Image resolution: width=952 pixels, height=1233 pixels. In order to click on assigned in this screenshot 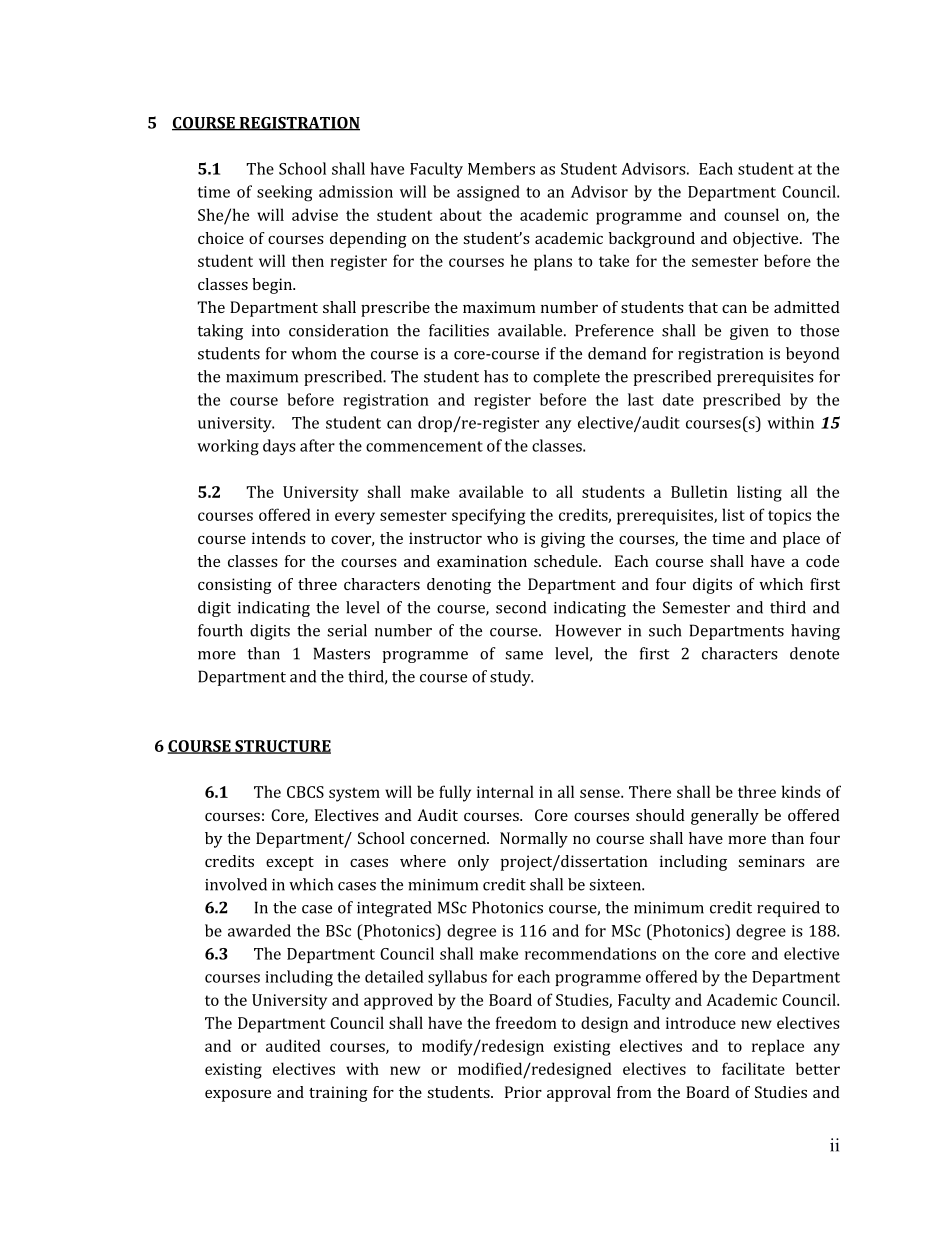, I will do `click(488, 193)`.
